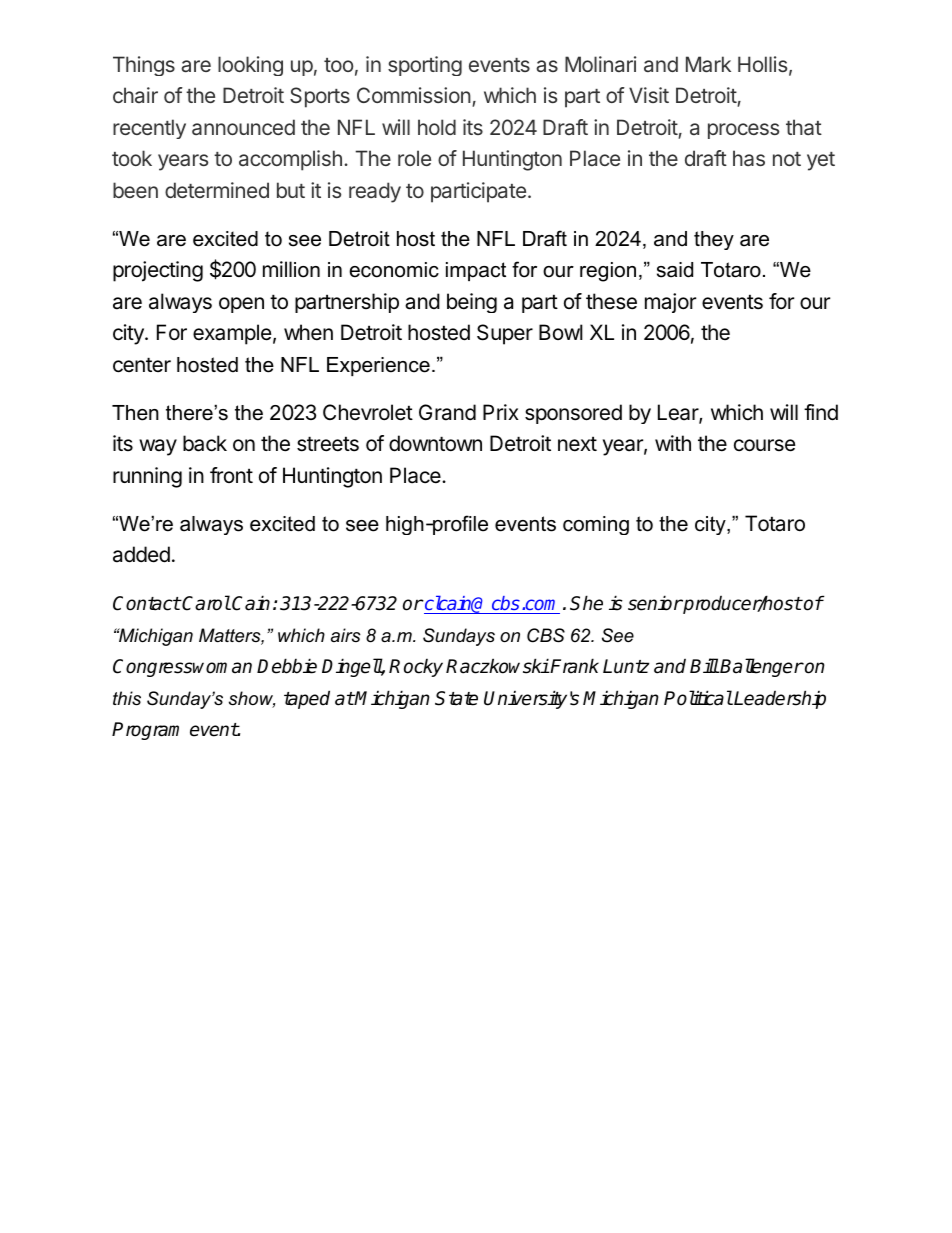  What do you see at coordinates (142, 365) in the document?
I see `center` at bounding box center [142, 365].
